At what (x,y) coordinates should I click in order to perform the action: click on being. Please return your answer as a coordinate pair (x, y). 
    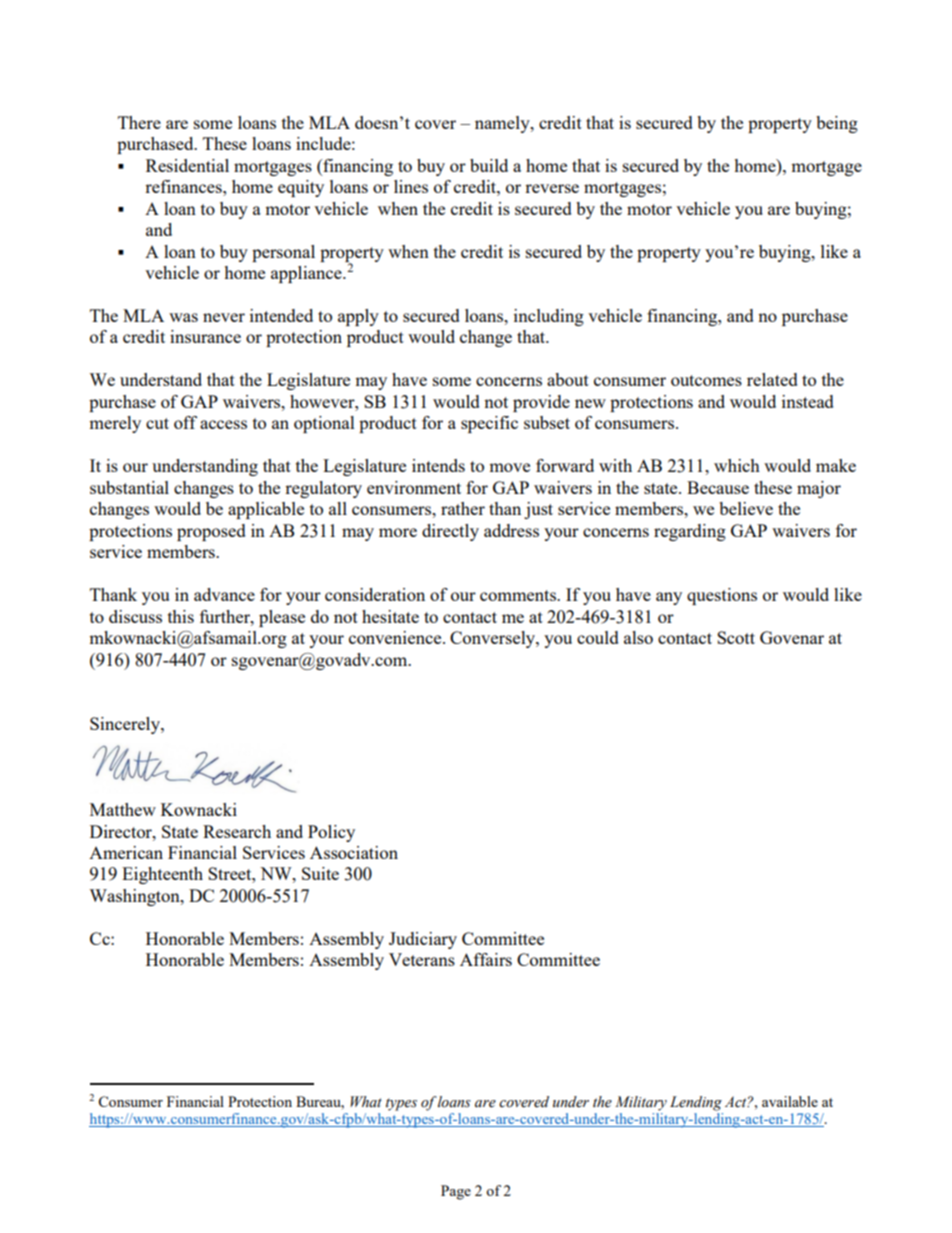
    Looking at the image, I should click on (837, 124).
